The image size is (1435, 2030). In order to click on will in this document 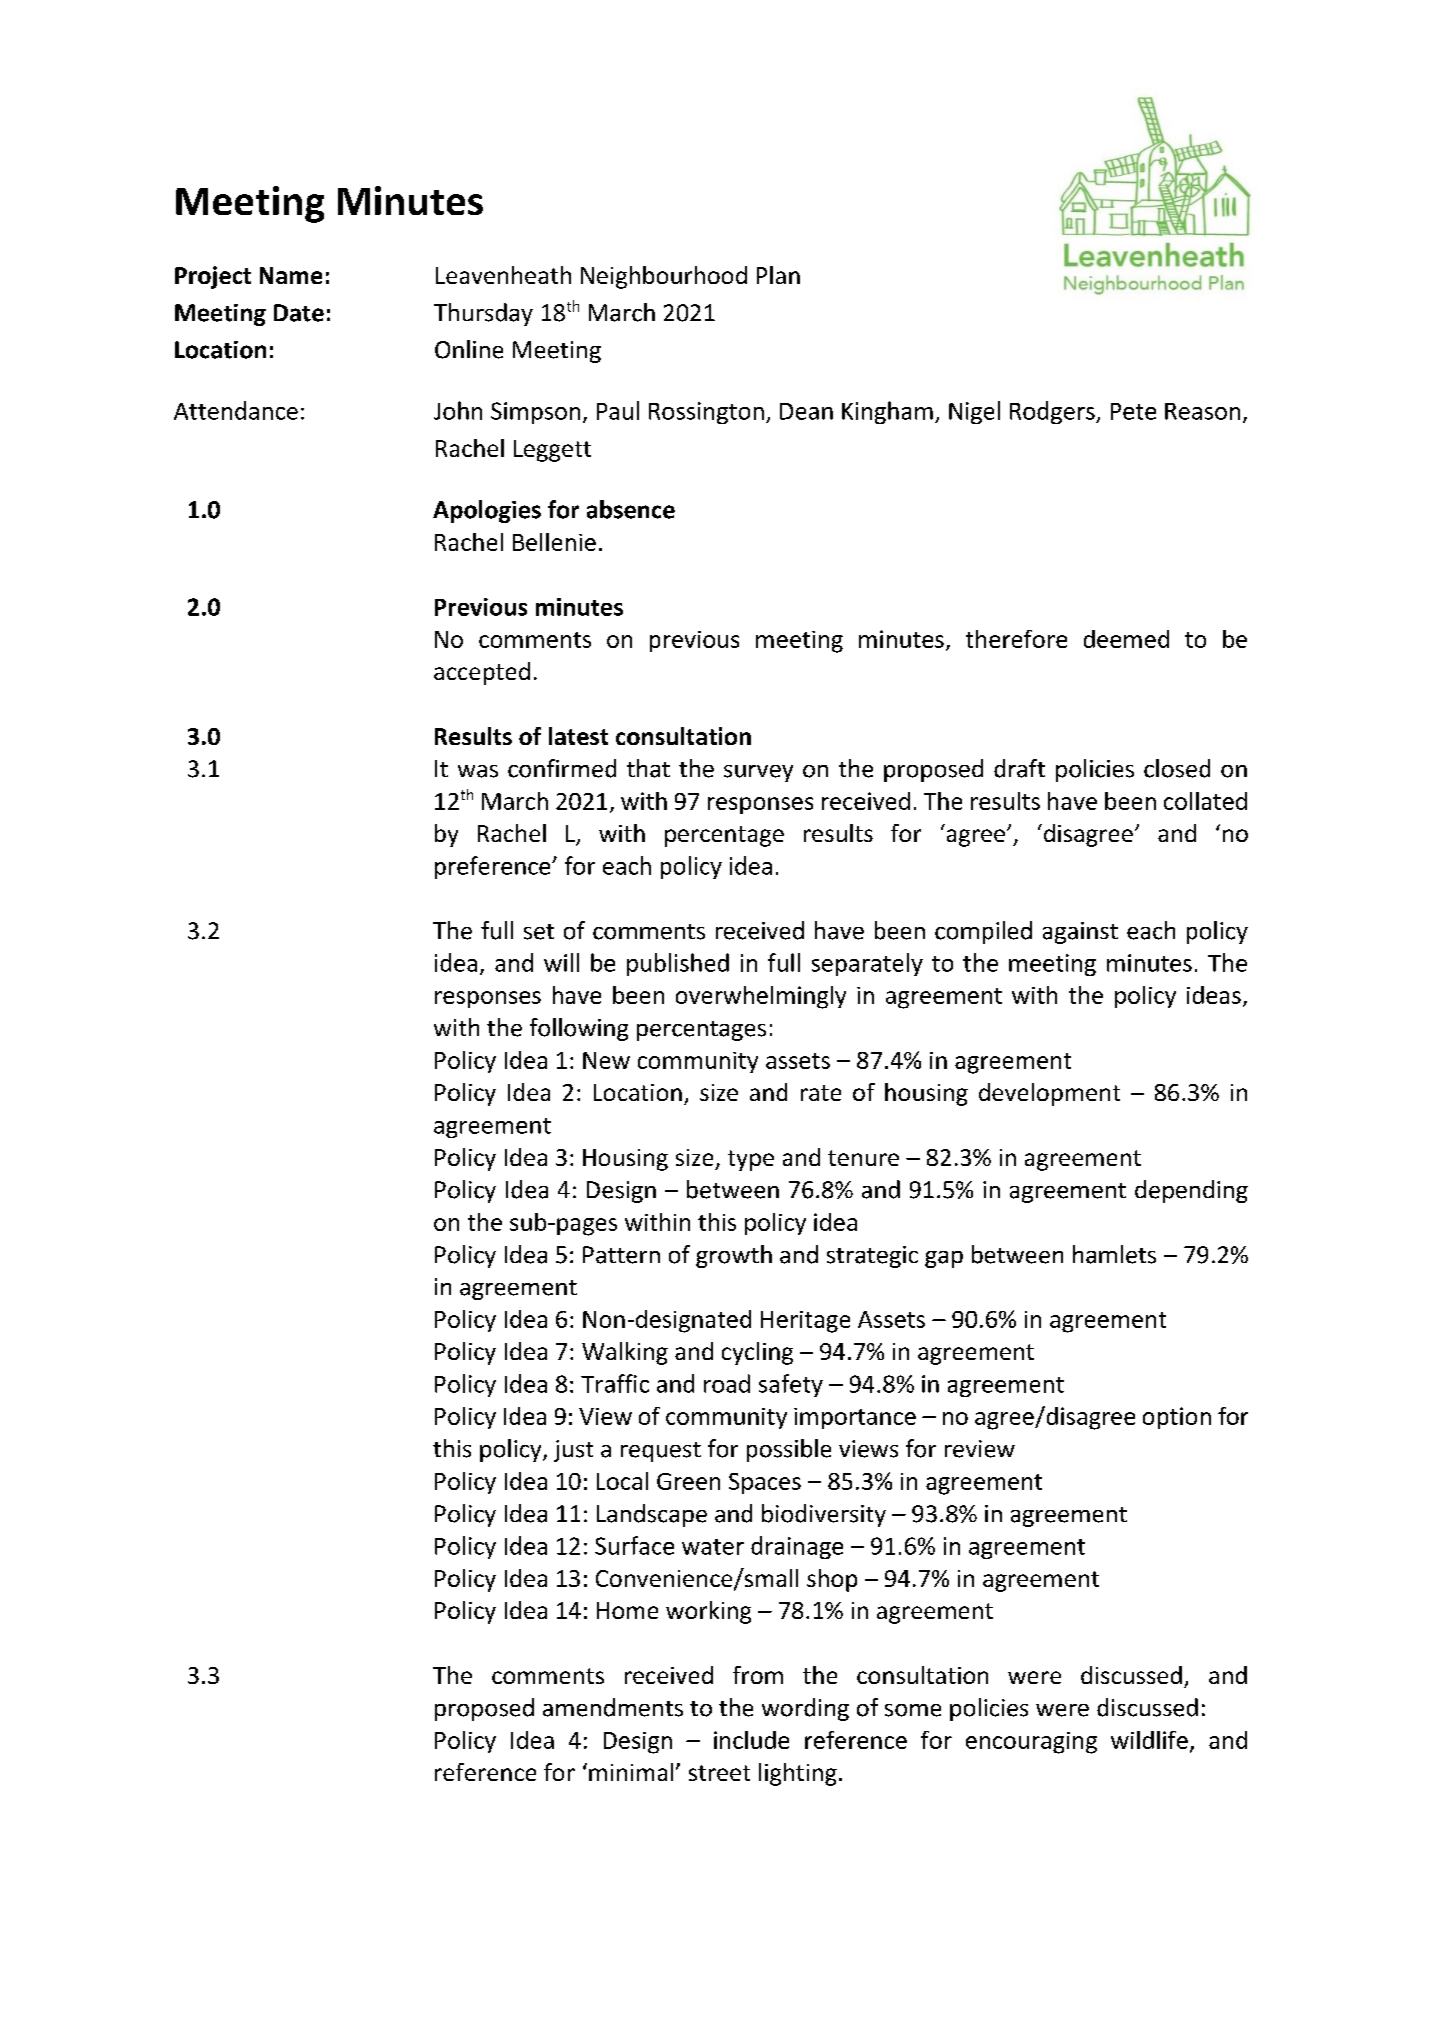, I will do `click(561, 962)`.
